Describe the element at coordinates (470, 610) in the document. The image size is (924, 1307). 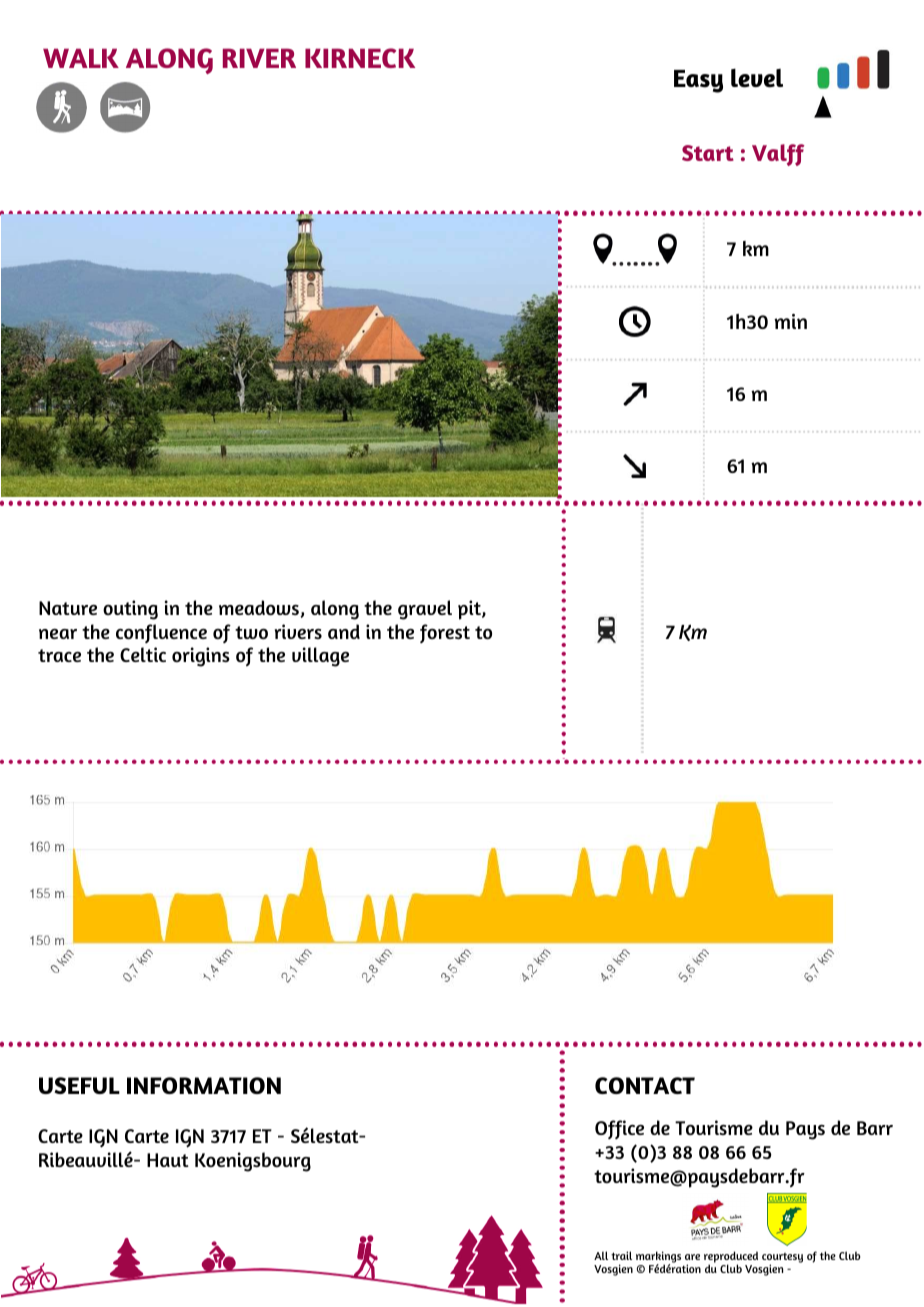
I see `pit` at that location.
